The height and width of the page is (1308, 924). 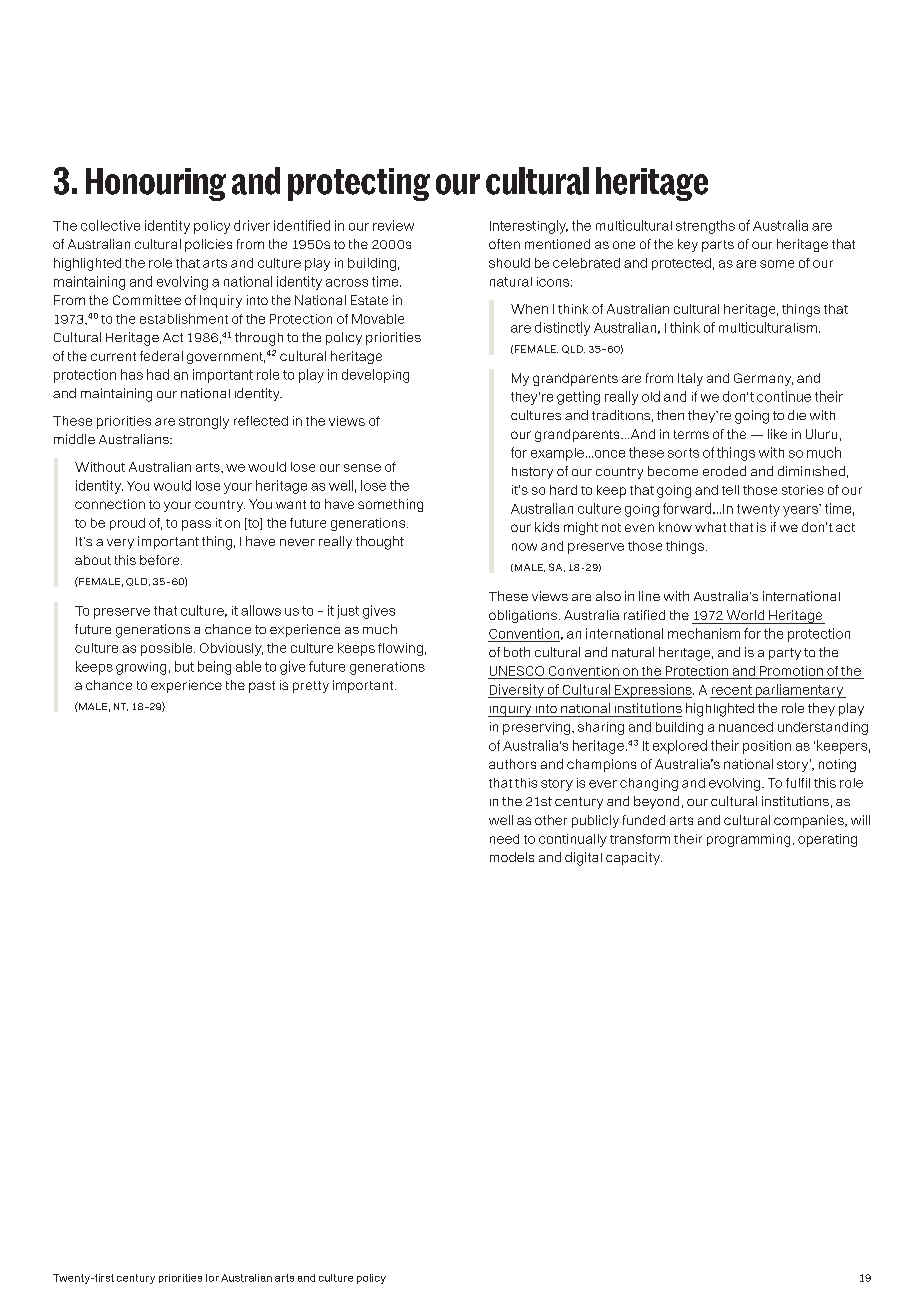 What do you see at coordinates (156, 184) in the page?
I see `Honouring` at bounding box center [156, 184].
